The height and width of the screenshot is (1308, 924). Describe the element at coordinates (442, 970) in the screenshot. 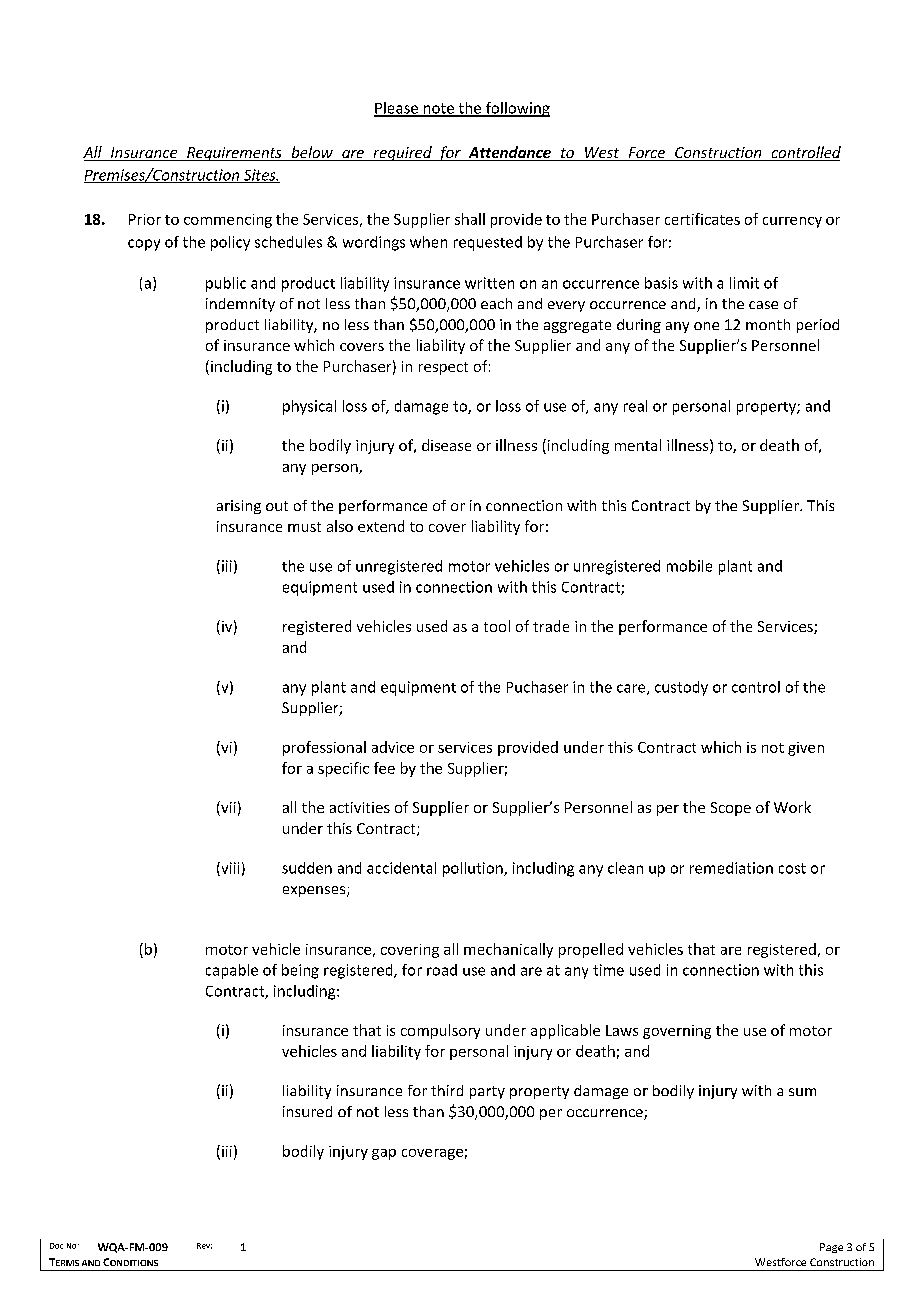

I see `road` at that location.
